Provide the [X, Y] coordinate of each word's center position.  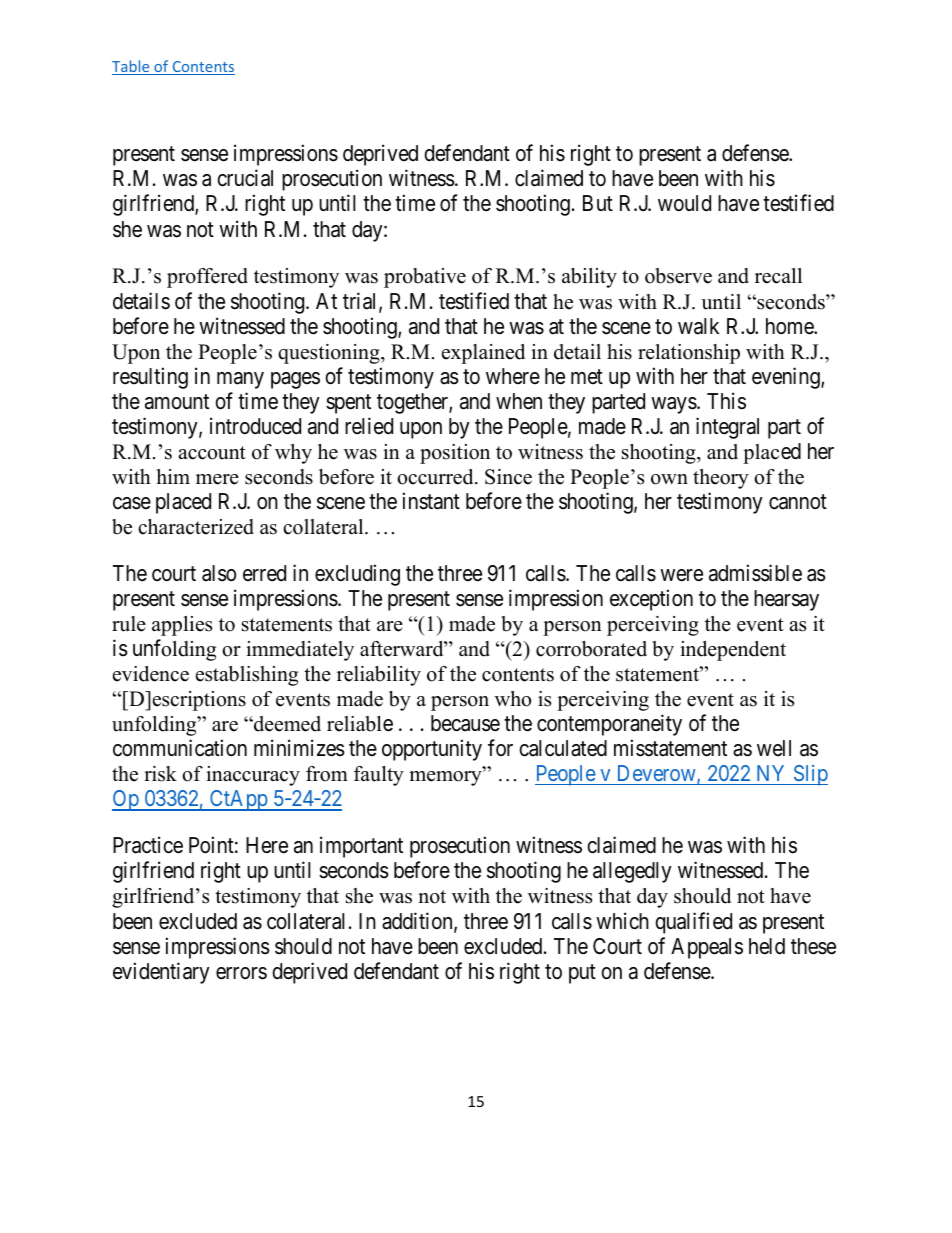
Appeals [707, 948]
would [684, 203]
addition [418, 922]
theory [721, 479]
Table [132, 67]
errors [241, 973]
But [598, 203]
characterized [196, 527]
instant [431, 501]
